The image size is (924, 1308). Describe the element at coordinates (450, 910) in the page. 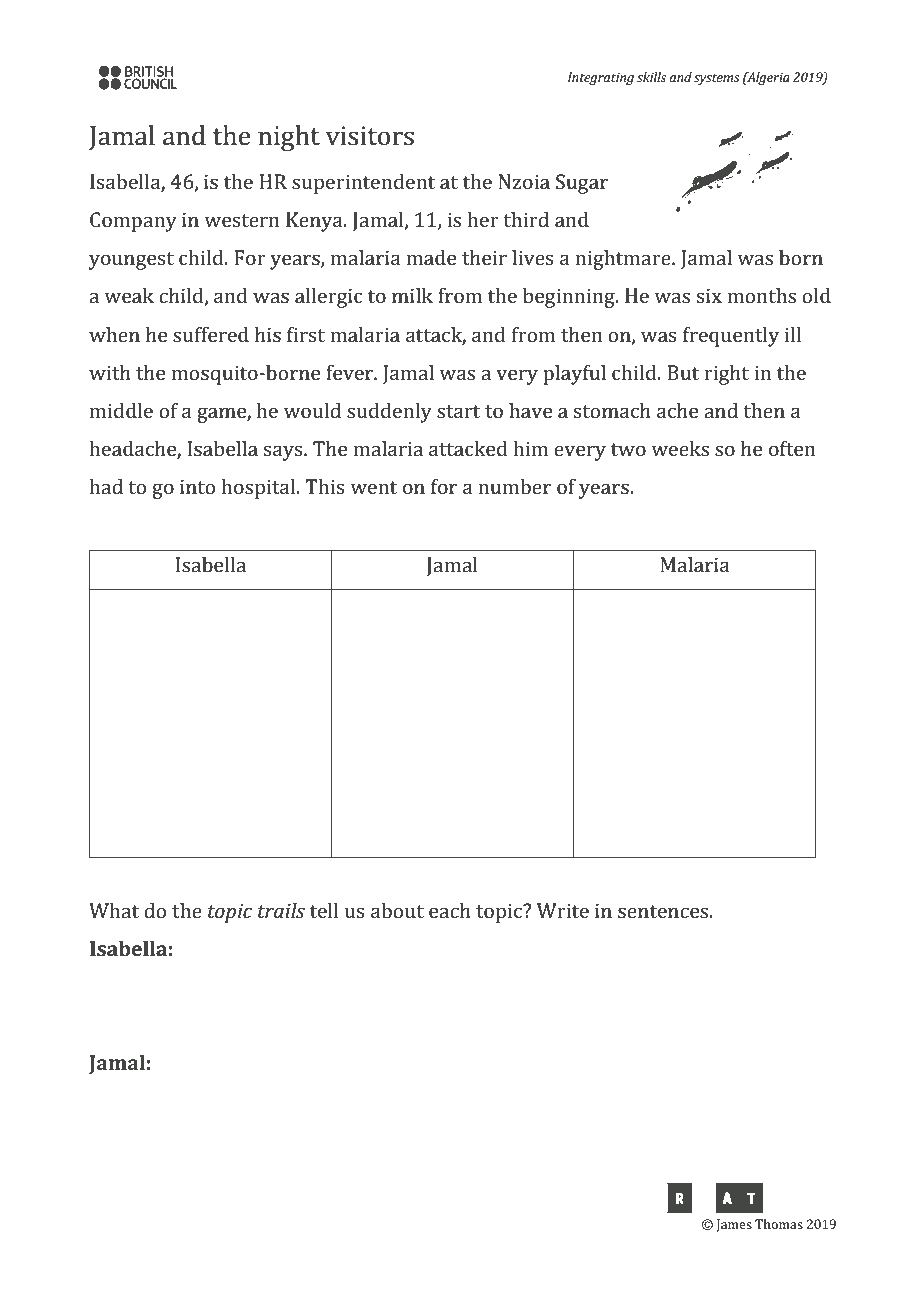

I see `each` at that location.
